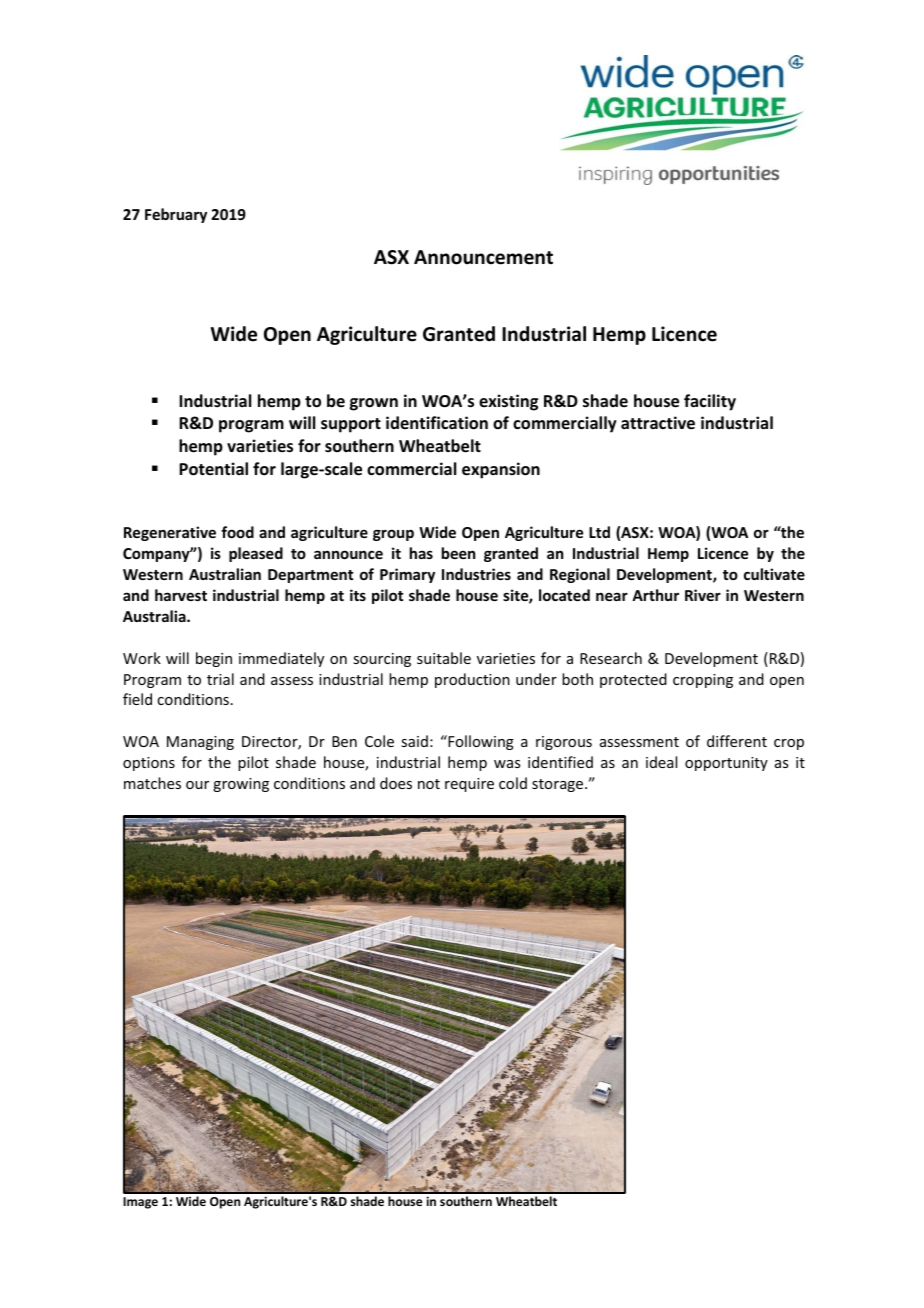 The image size is (924, 1308). I want to click on existing, so click(508, 402).
